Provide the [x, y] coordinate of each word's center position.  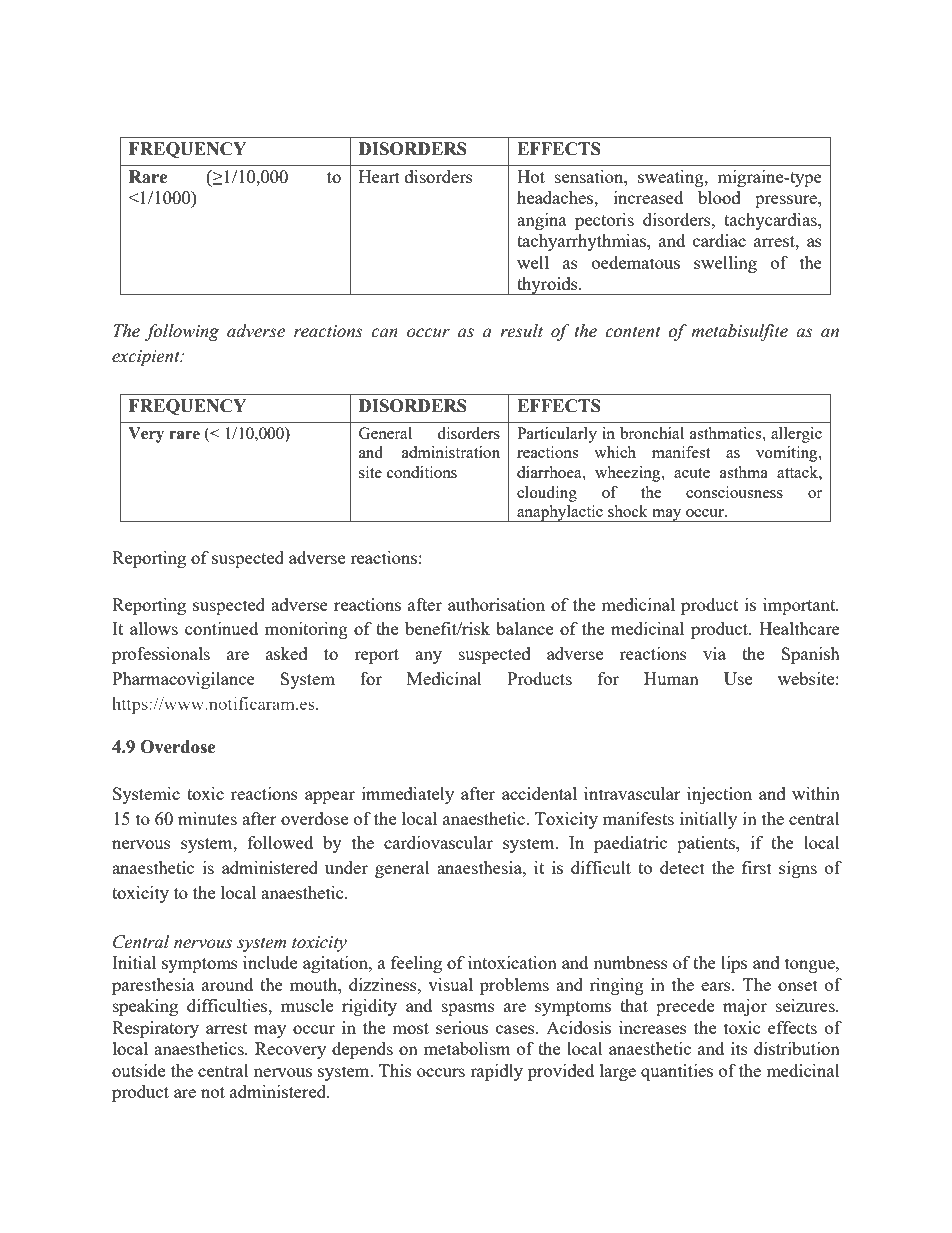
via [714, 653]
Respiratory [155, 1029]
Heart [379, 176]
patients [707, 844]
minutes [207, 818]
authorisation [496, 604]
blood [719, 197]
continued [221, 628]
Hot [531, 176]
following [182, 332]
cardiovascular [438, 842]
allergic [796, 435]
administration [451, 452]
